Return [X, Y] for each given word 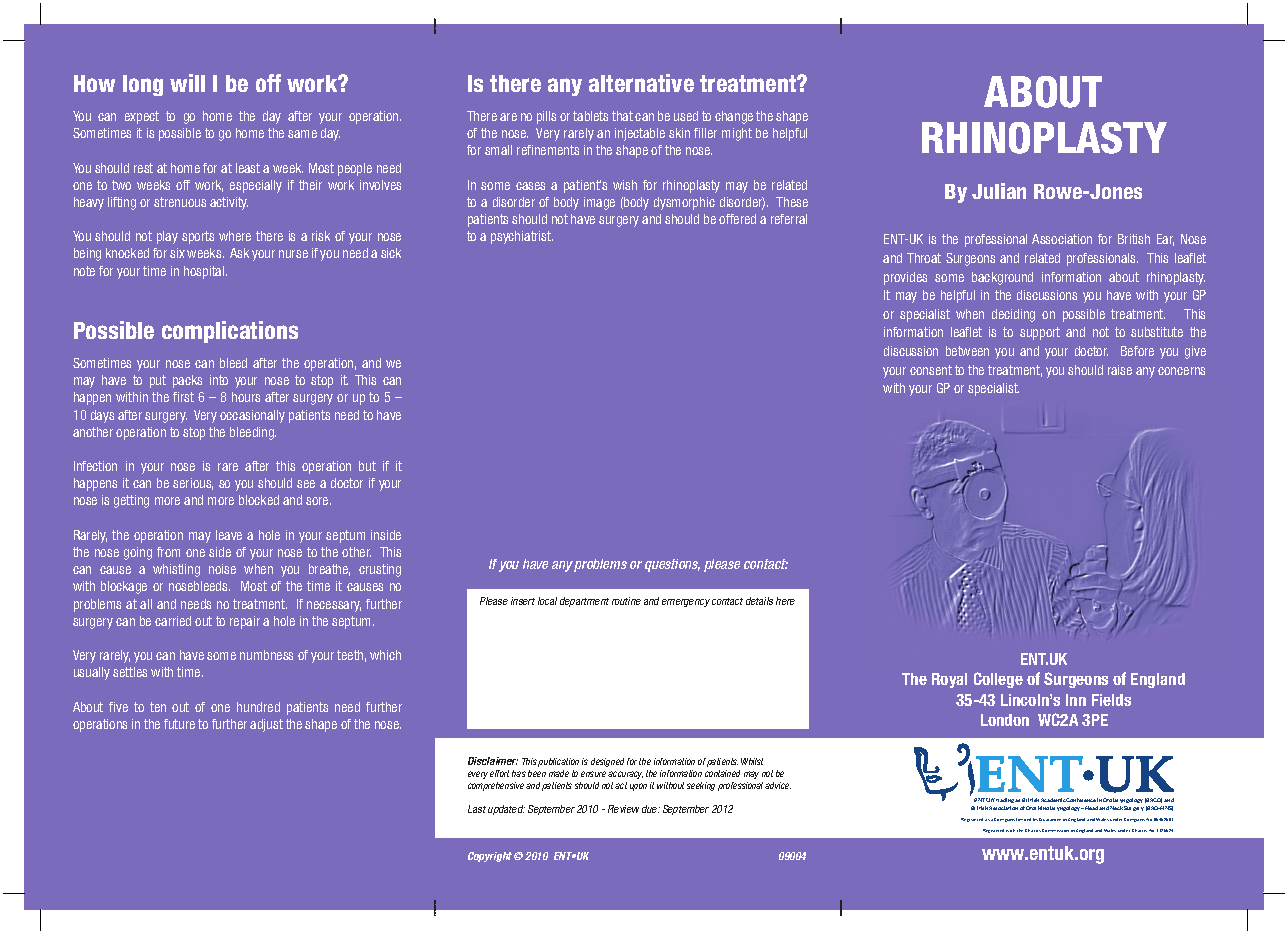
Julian [999, 191]
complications [230, 332]
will [187, 83]
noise [222, 569]
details [759, 601]
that [622, 116]
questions [672, 565]
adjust [266, 725]
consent [931, 370]
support [1040, 333]
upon [638, 787]
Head [1091, 808]
